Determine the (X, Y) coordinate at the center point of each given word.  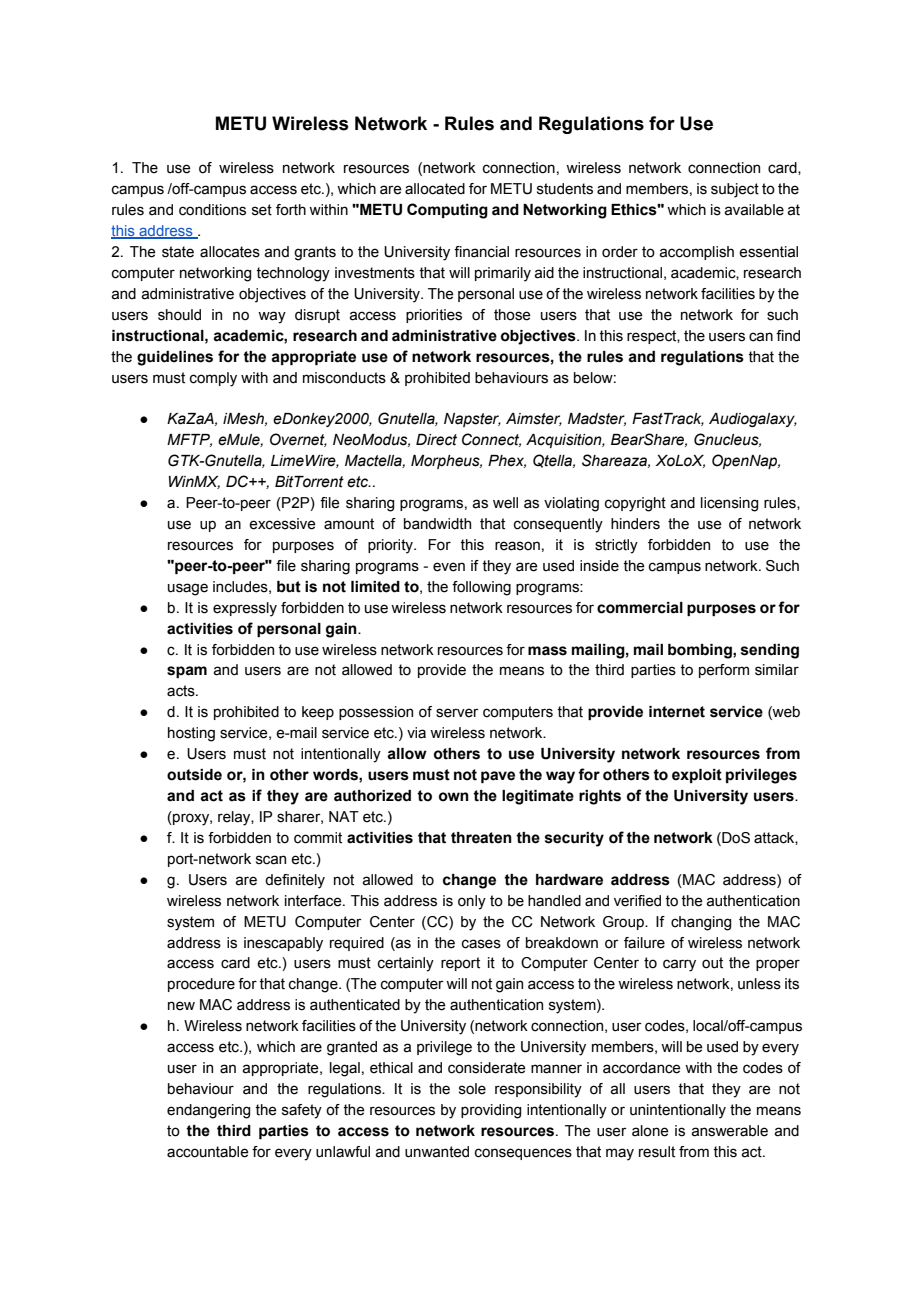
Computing (447, 211)
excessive (282, 524)
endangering (208, 1111)
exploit (697, 776)
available (754, 210)
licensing (729, 504)
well (505, 503)
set (262, 210)
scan (271, 860)
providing (491, 1111)
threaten (481, 838)
